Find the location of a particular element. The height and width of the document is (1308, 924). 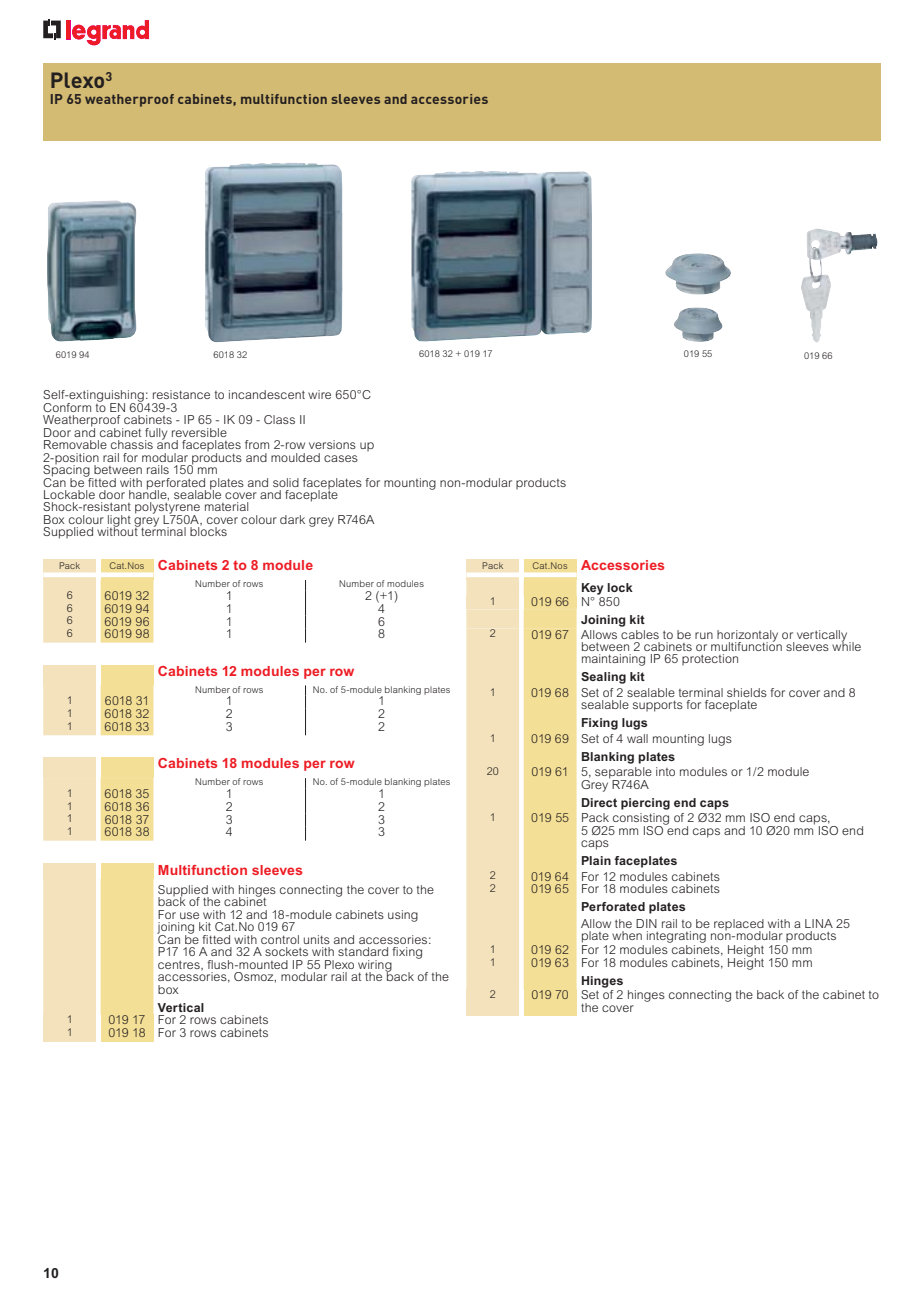

resistance is located at coordinates (181, 394).
